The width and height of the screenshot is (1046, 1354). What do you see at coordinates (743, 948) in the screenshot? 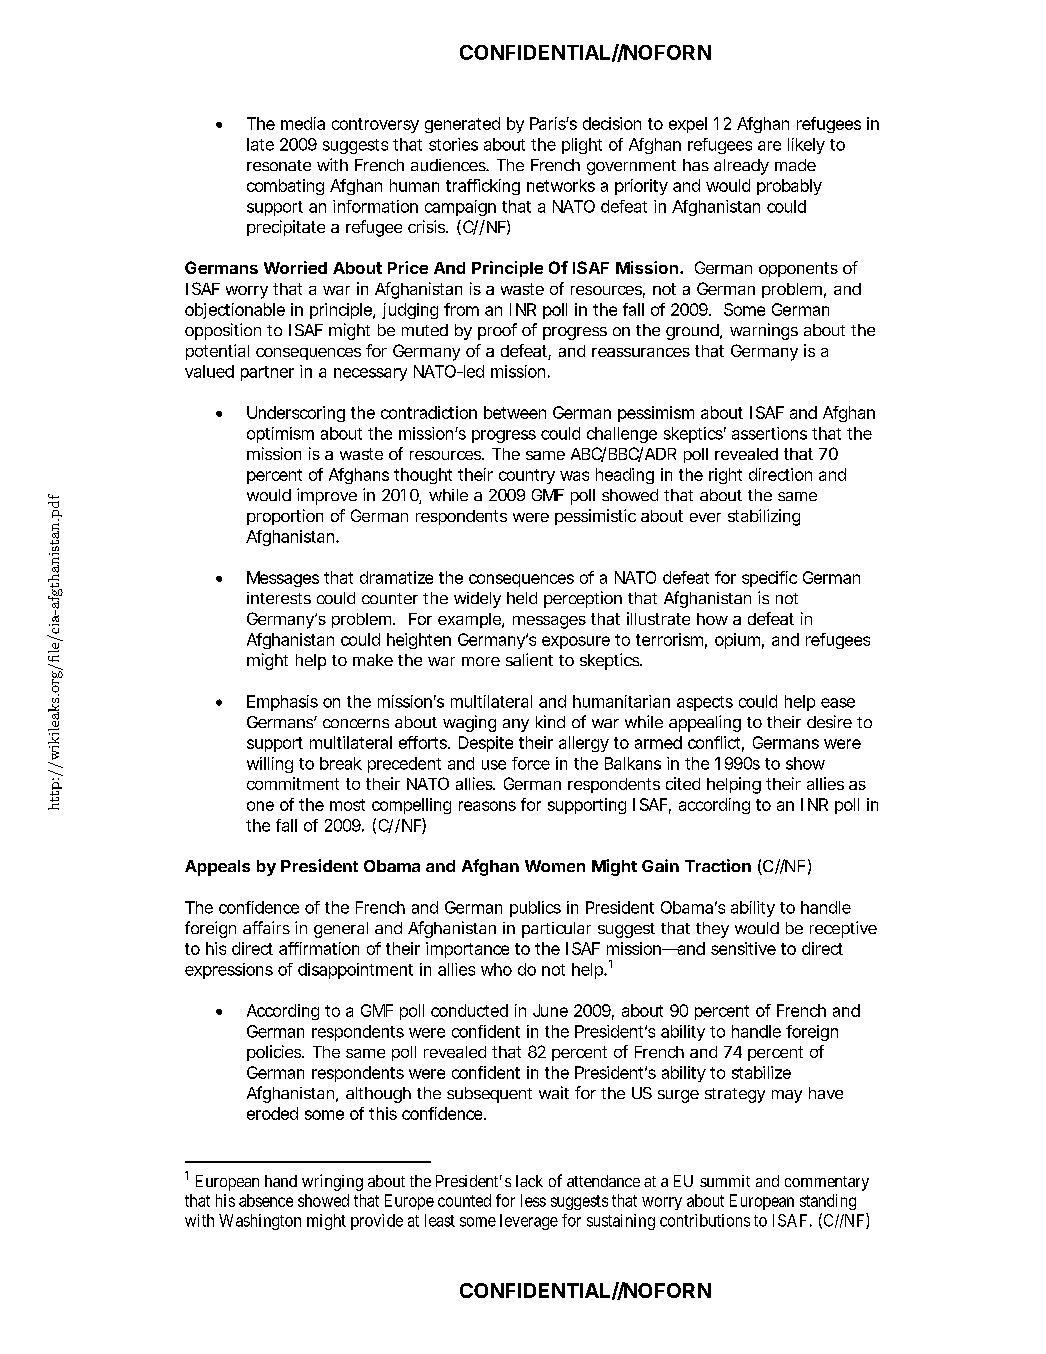
I see `sensitive` at bounding box center [743, 948].
